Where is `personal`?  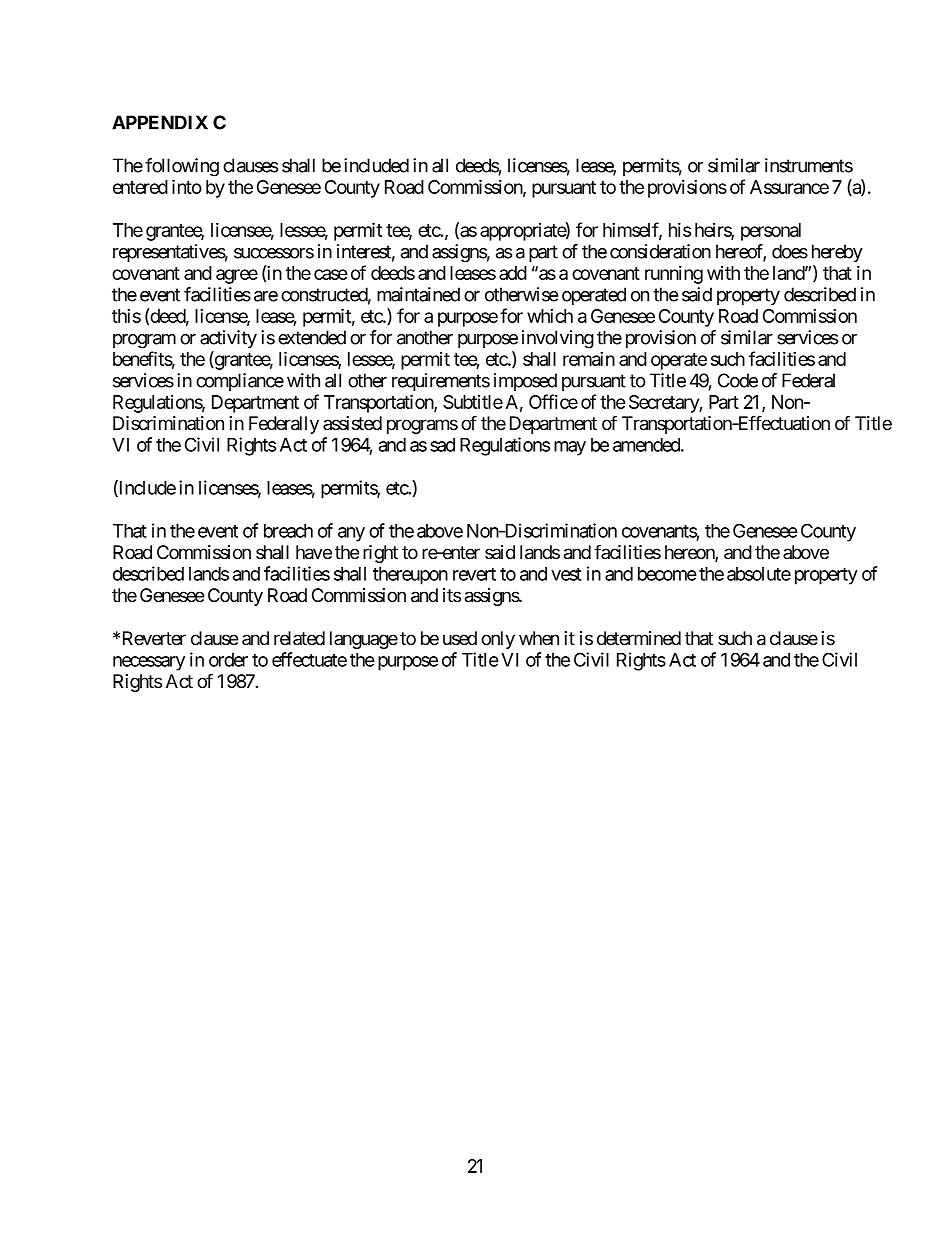
personal is located at coordinates (771, 232).
